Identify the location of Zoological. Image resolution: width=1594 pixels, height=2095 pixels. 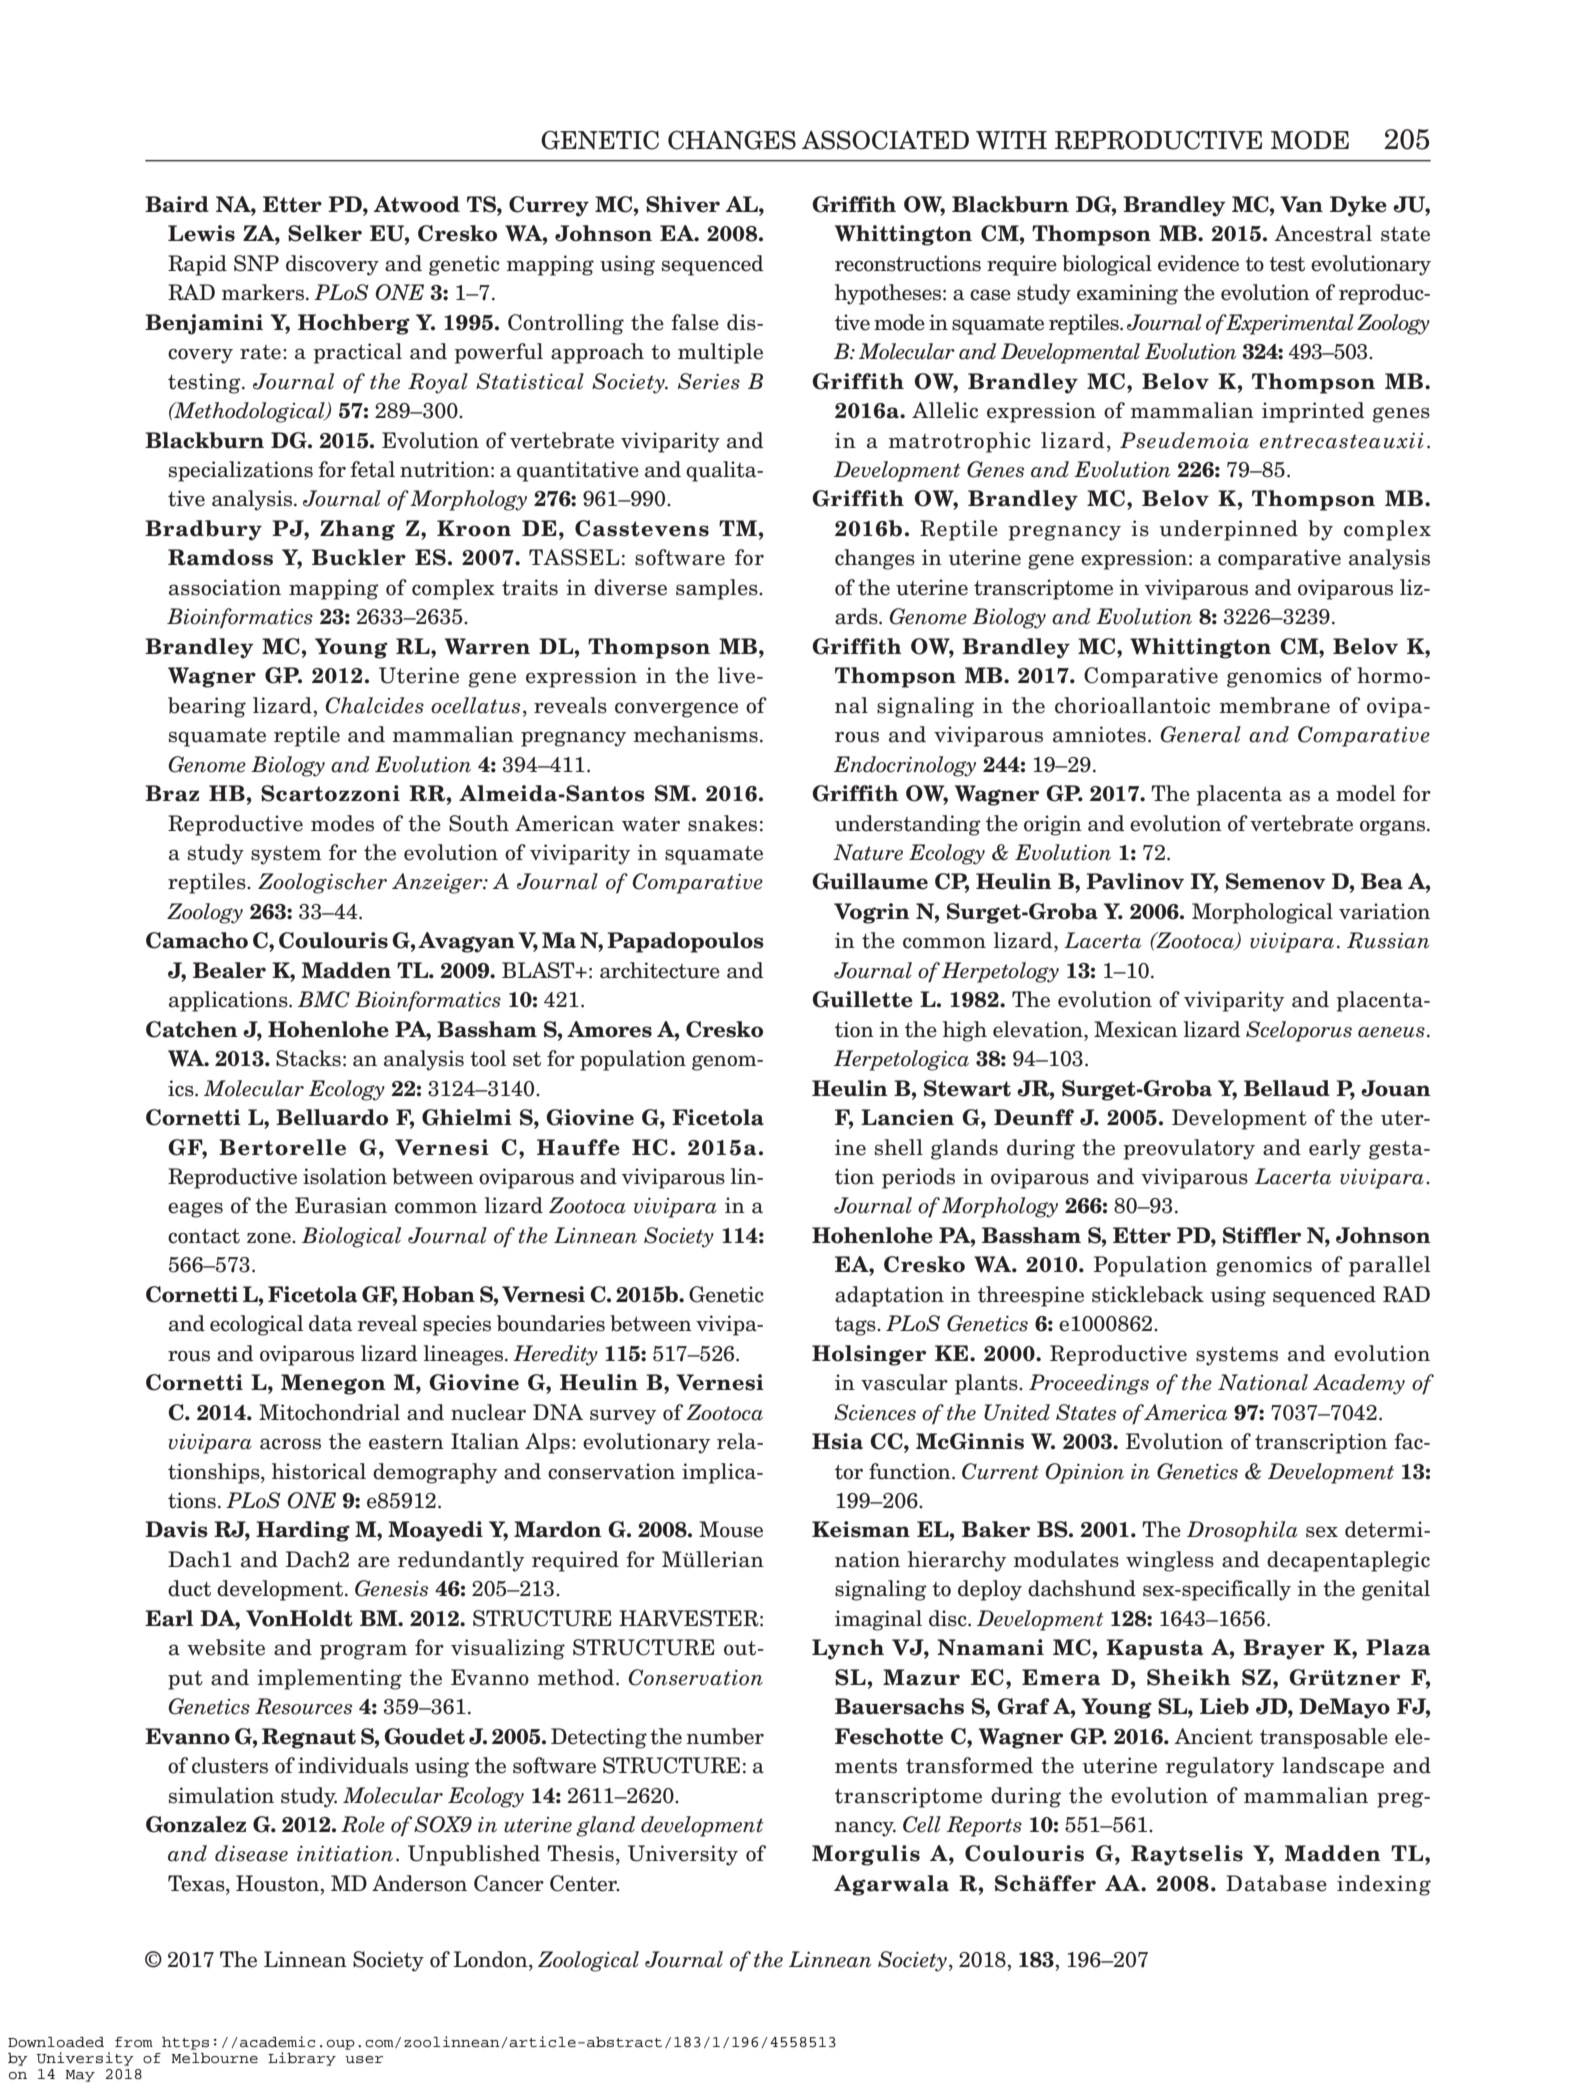
(588, 1961).
